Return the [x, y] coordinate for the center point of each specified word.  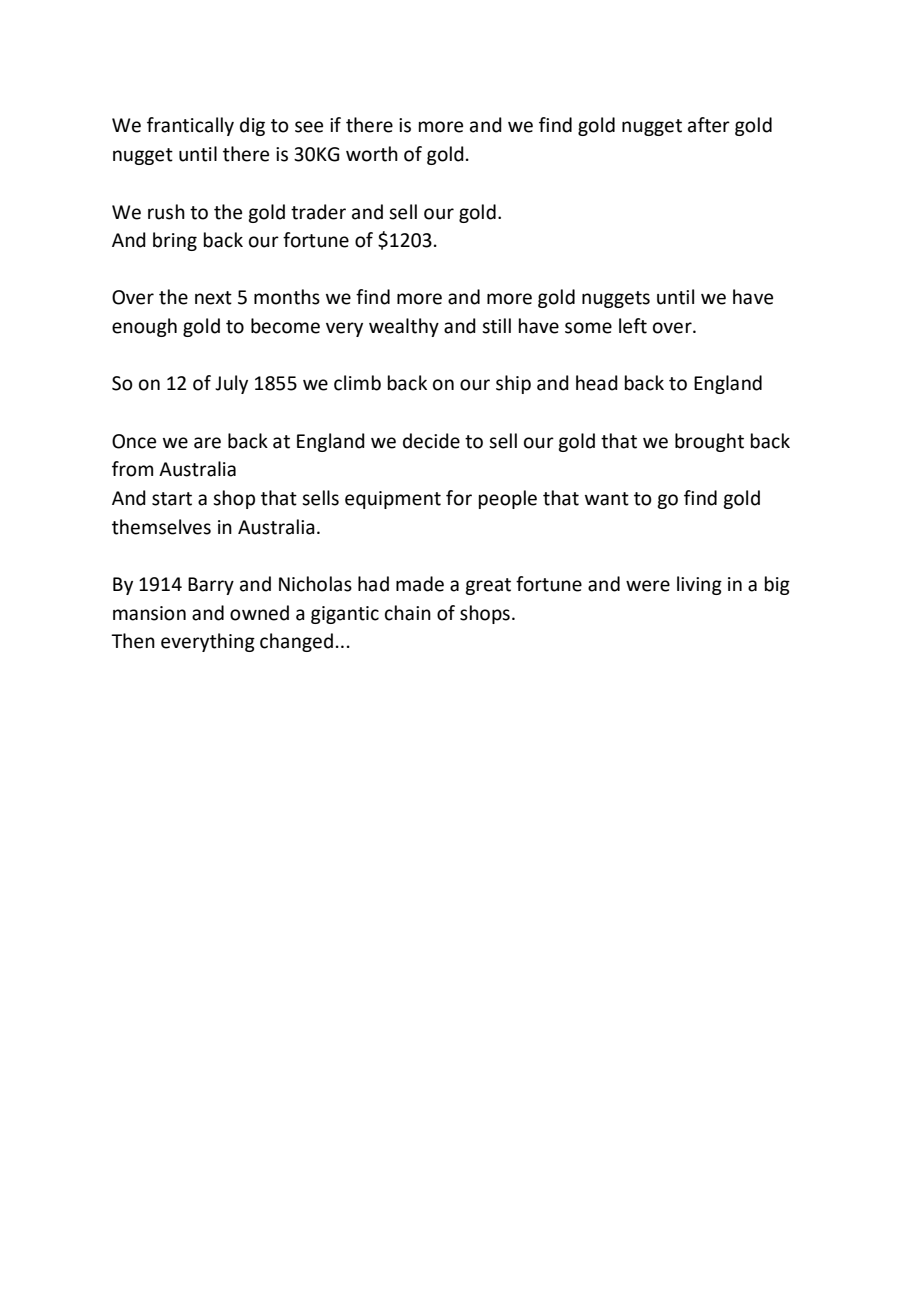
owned [259, 613]
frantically [190, 126]
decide [431, 441]
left [633, 326]
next [213, 298]
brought [709, 442]
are [207, 443]
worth [372, 154]
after [709, 125]
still [496, 326]
